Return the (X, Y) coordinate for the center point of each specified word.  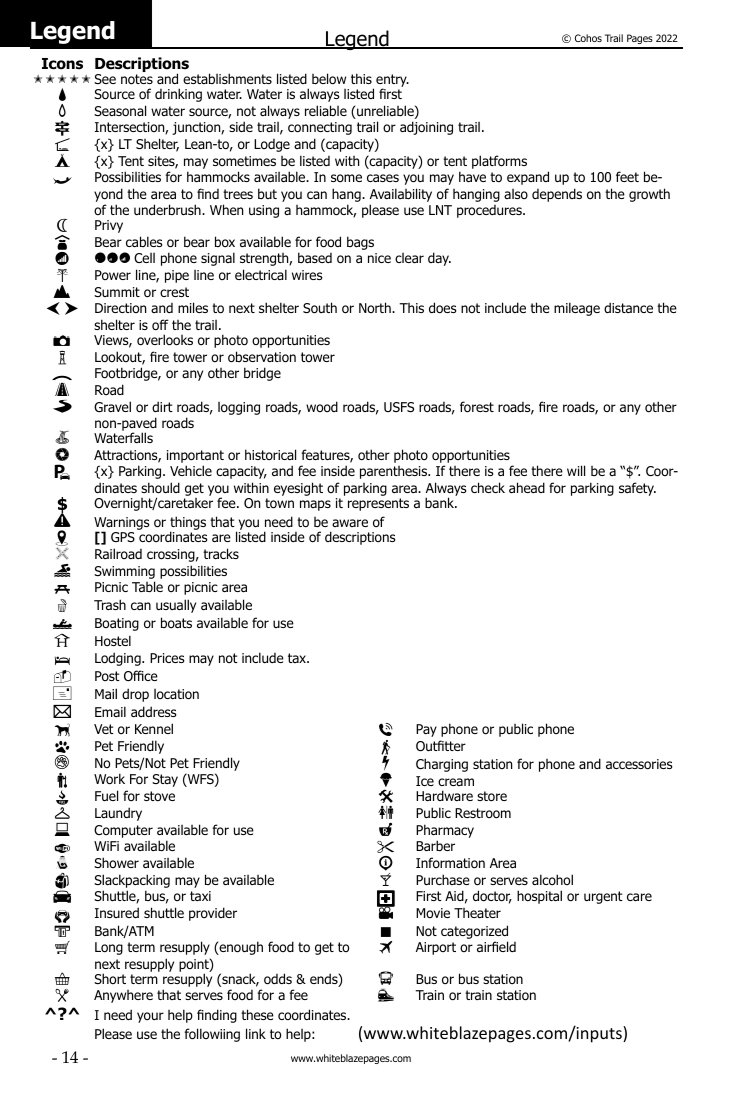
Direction (120, 308)
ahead (527, 487)
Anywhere (123, 996)
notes (137, 79)
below (329, 79)
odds (278, 979)
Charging (442, 765)
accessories (639, 764)
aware (350, 523)
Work (109, 779)
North (376, 307)
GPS (123, 537)
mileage (577, 309)
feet (627, 176)
